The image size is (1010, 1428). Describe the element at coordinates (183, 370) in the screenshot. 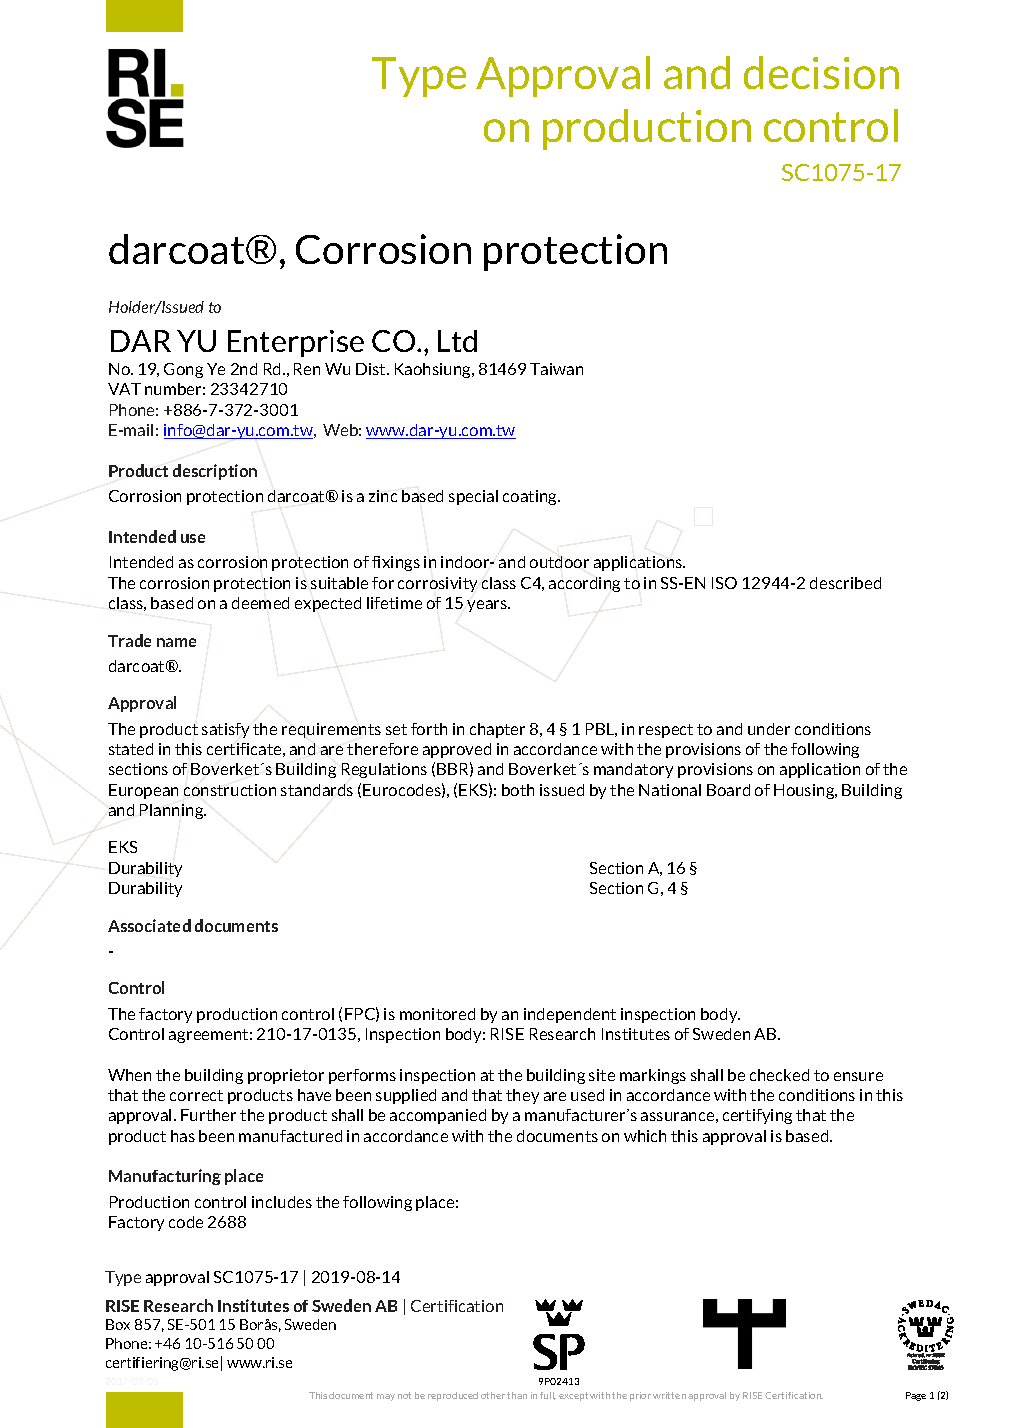

I see `Gong` at that location.
